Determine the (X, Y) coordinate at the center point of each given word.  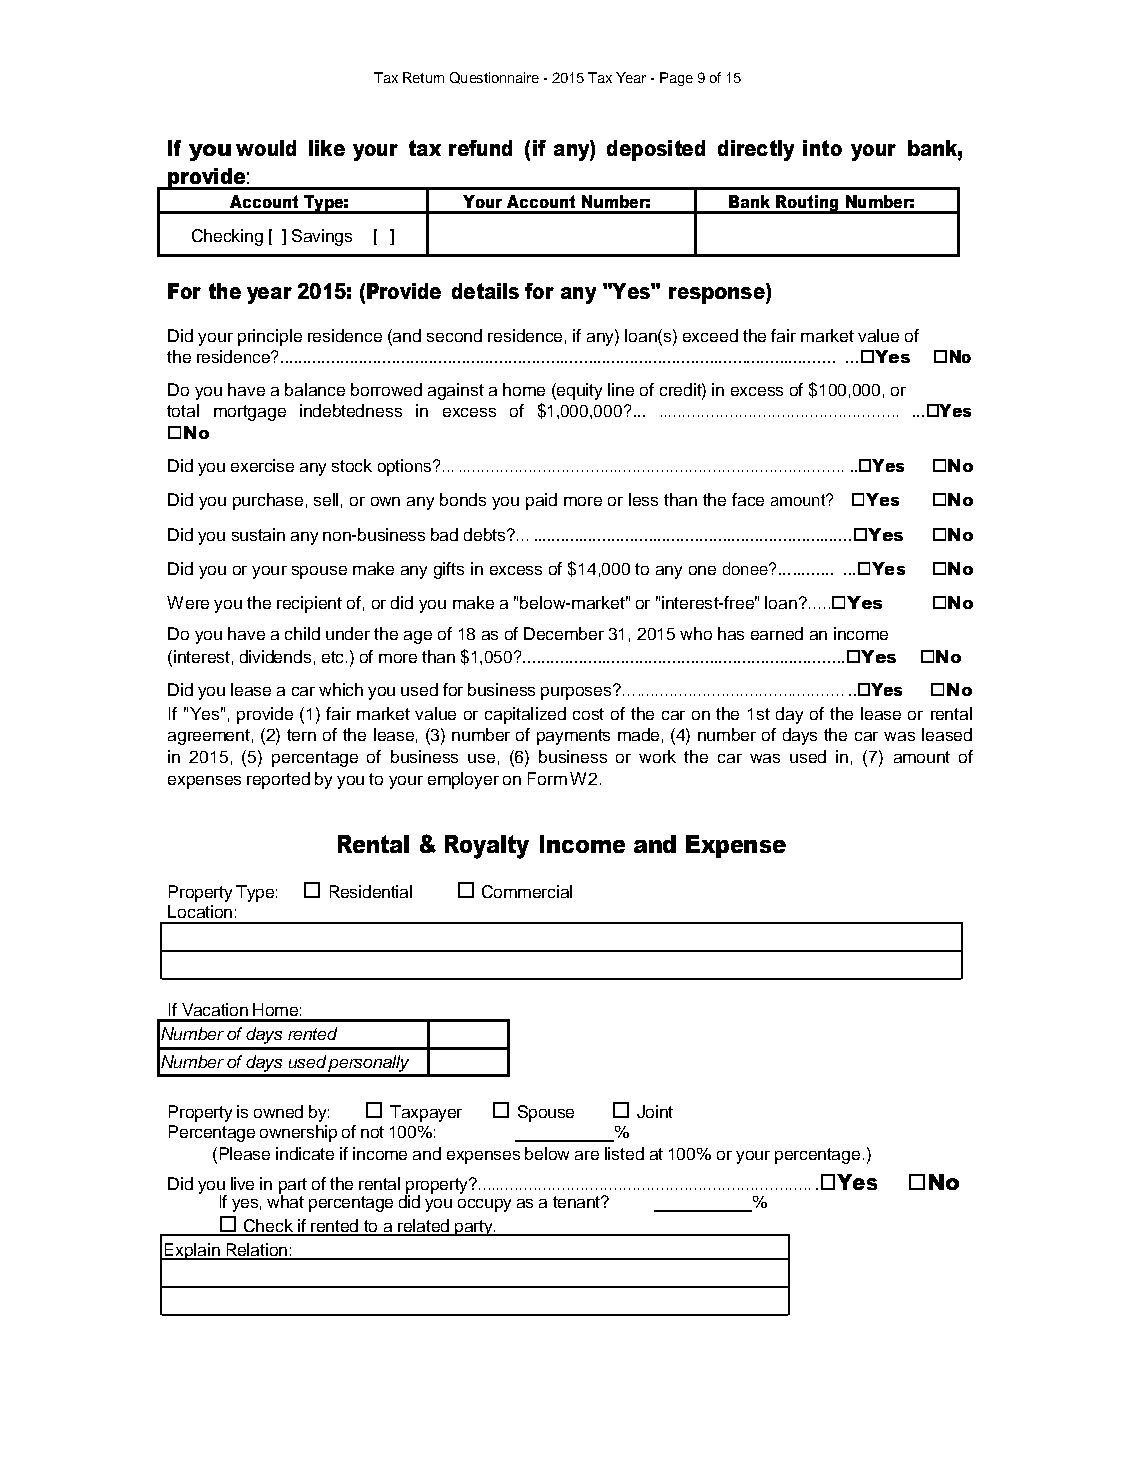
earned (777, 633)
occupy (484, 1205)
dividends (275, 656)
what (285, 1200)
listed (624, 1153)
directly (756, 150)
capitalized (525, 715)
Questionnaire (494, 78)
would (266, 148)
